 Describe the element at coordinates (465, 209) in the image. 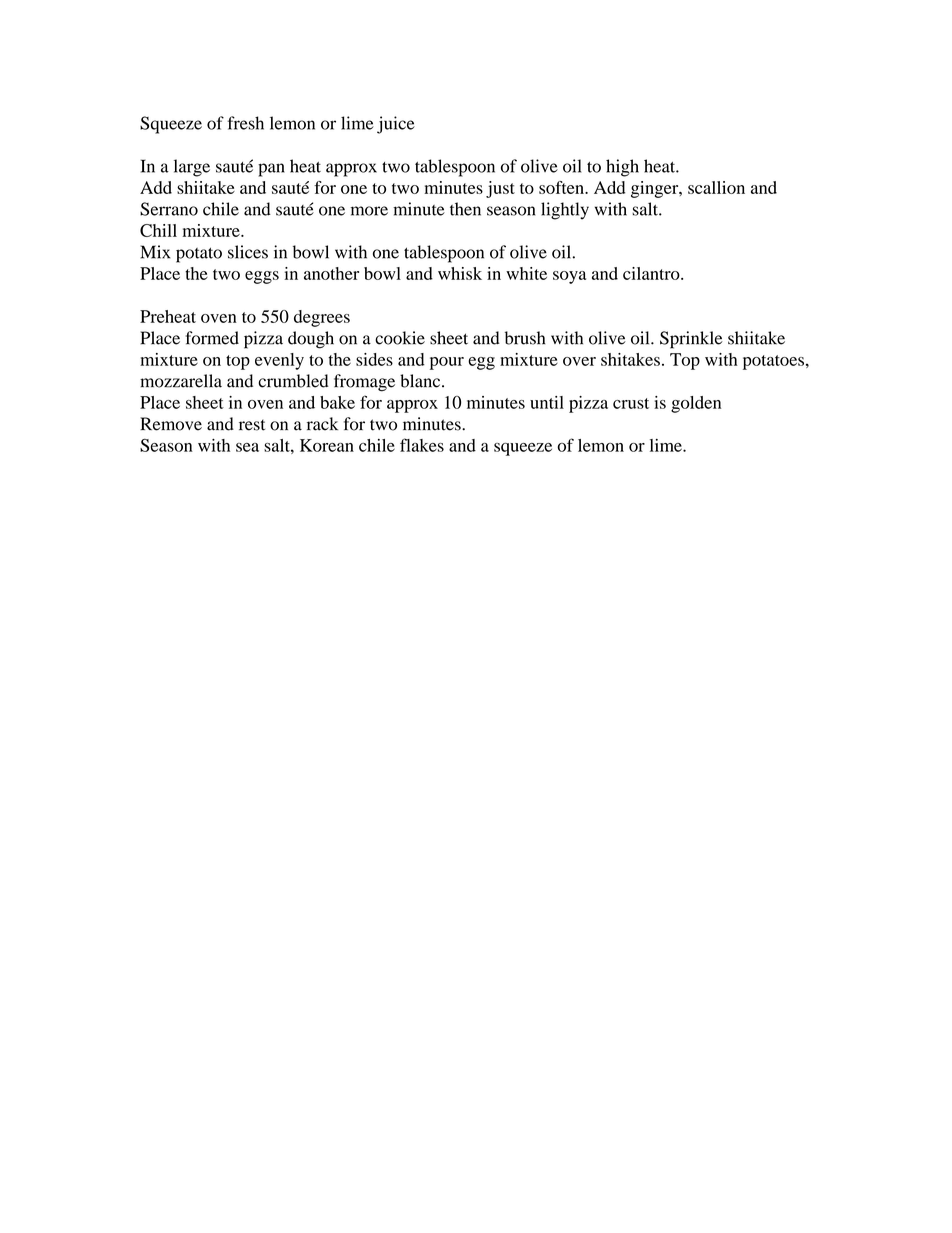

I see `then` at that location.
